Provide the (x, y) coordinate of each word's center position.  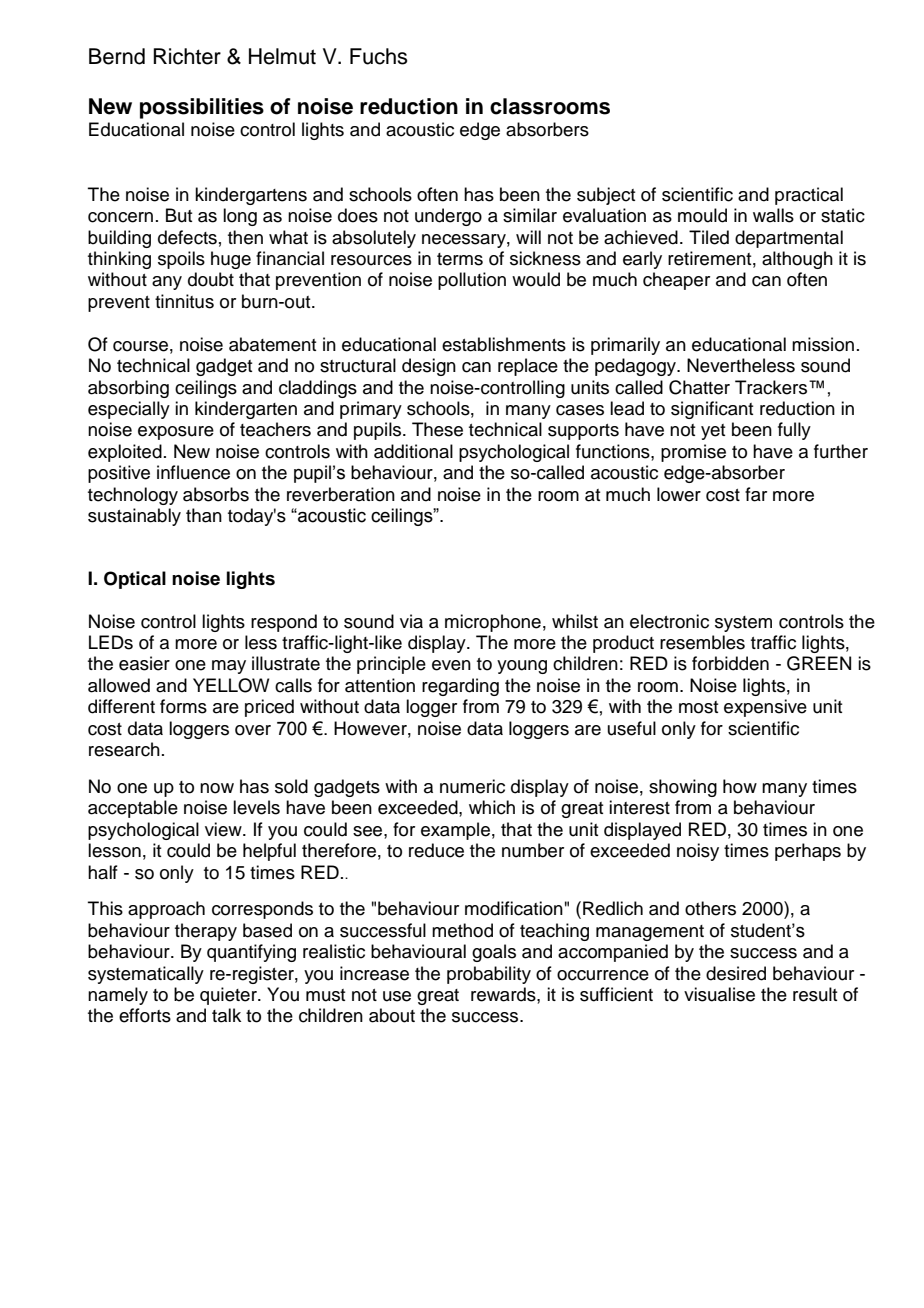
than (204, 515)
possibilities (202, 108)
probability (489, 975)
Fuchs (379, 56)
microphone (493, 623)
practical (809, 196)
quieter (229, 996)
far (756, 494)
